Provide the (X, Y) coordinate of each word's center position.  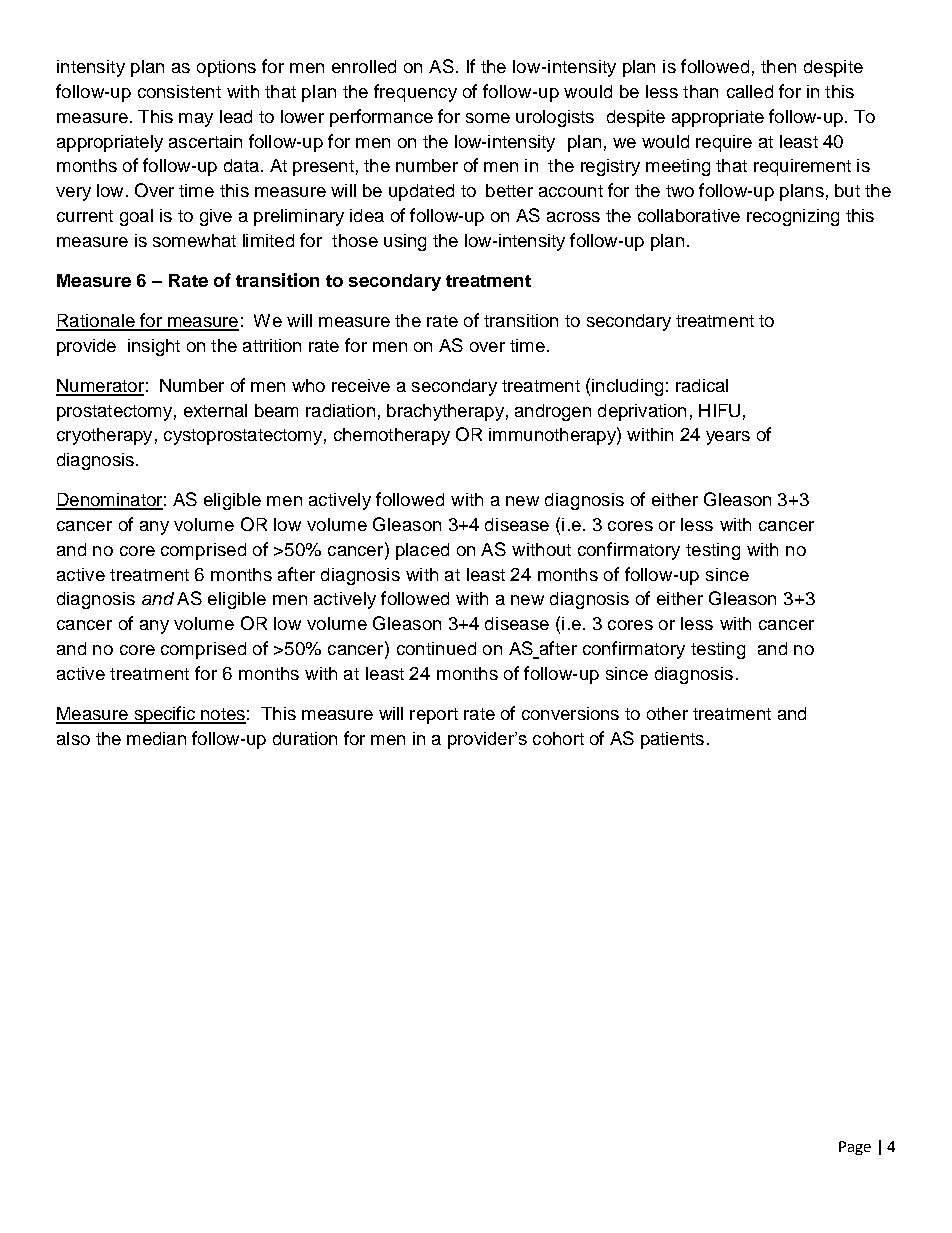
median (156, 738)
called (750, 91)
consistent (179, 91)
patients (672, 740)
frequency (415, 93)
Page (855, 1148)
